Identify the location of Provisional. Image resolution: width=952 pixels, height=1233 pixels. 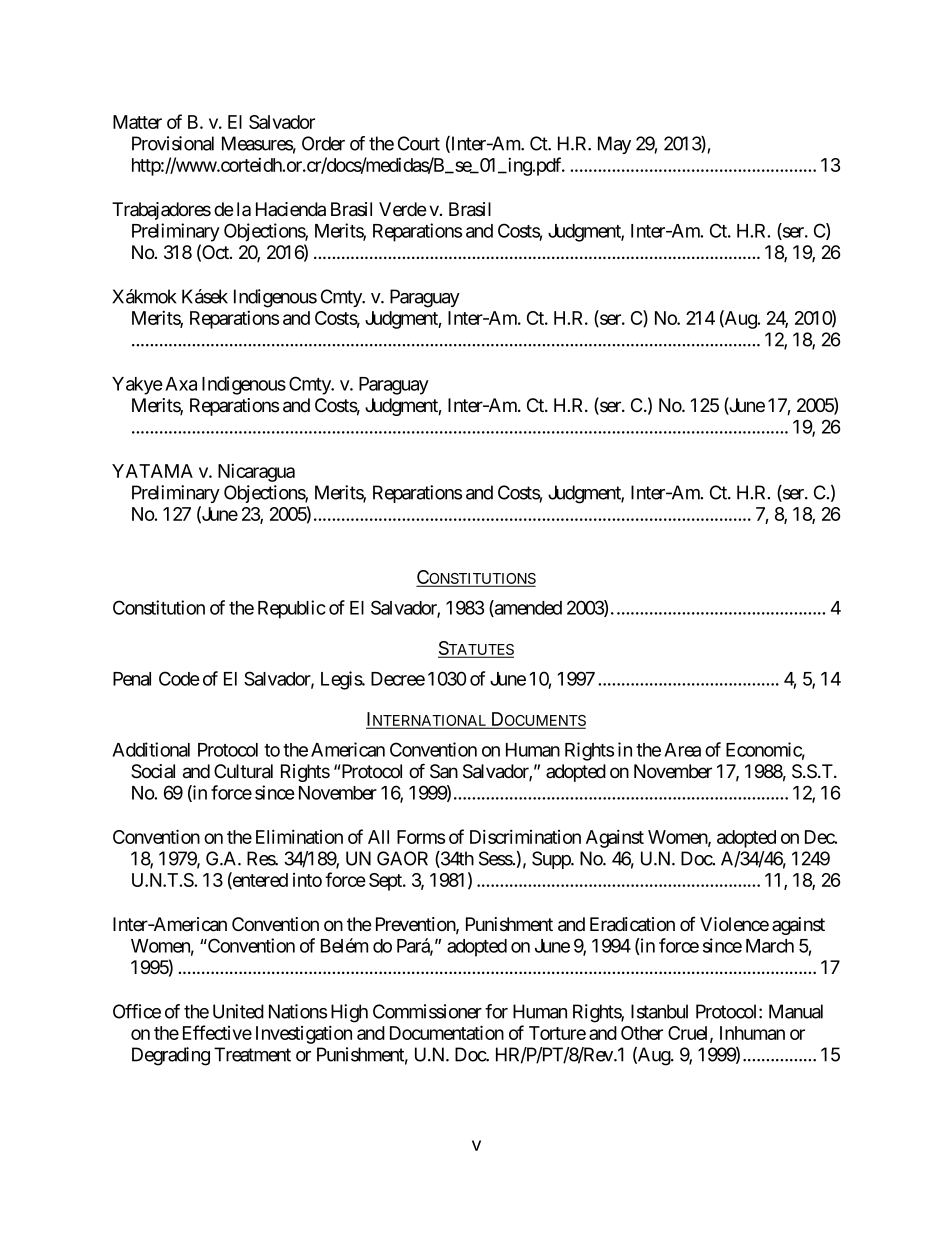
(173, 143).
